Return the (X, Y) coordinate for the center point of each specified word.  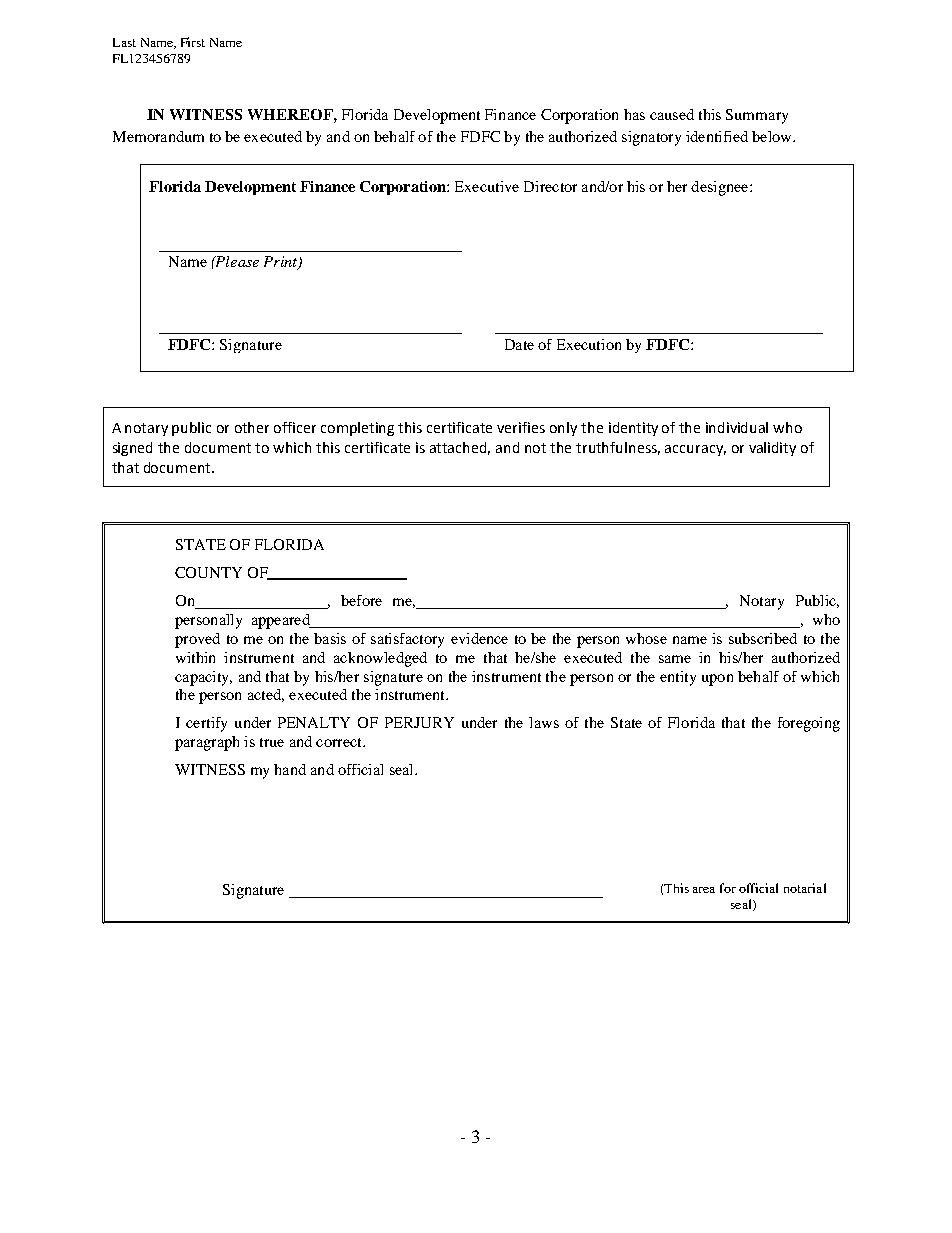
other (252, 427)
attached (460, 448)
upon (717, 680)
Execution (589, 344)
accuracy (695, 450)
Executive (487, 186)
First (193, 42)
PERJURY (419, 722)
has (634, 114)
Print (282, 263)
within (195, 657)
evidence (479, 638)
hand (290, 769)
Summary (757, 116)
